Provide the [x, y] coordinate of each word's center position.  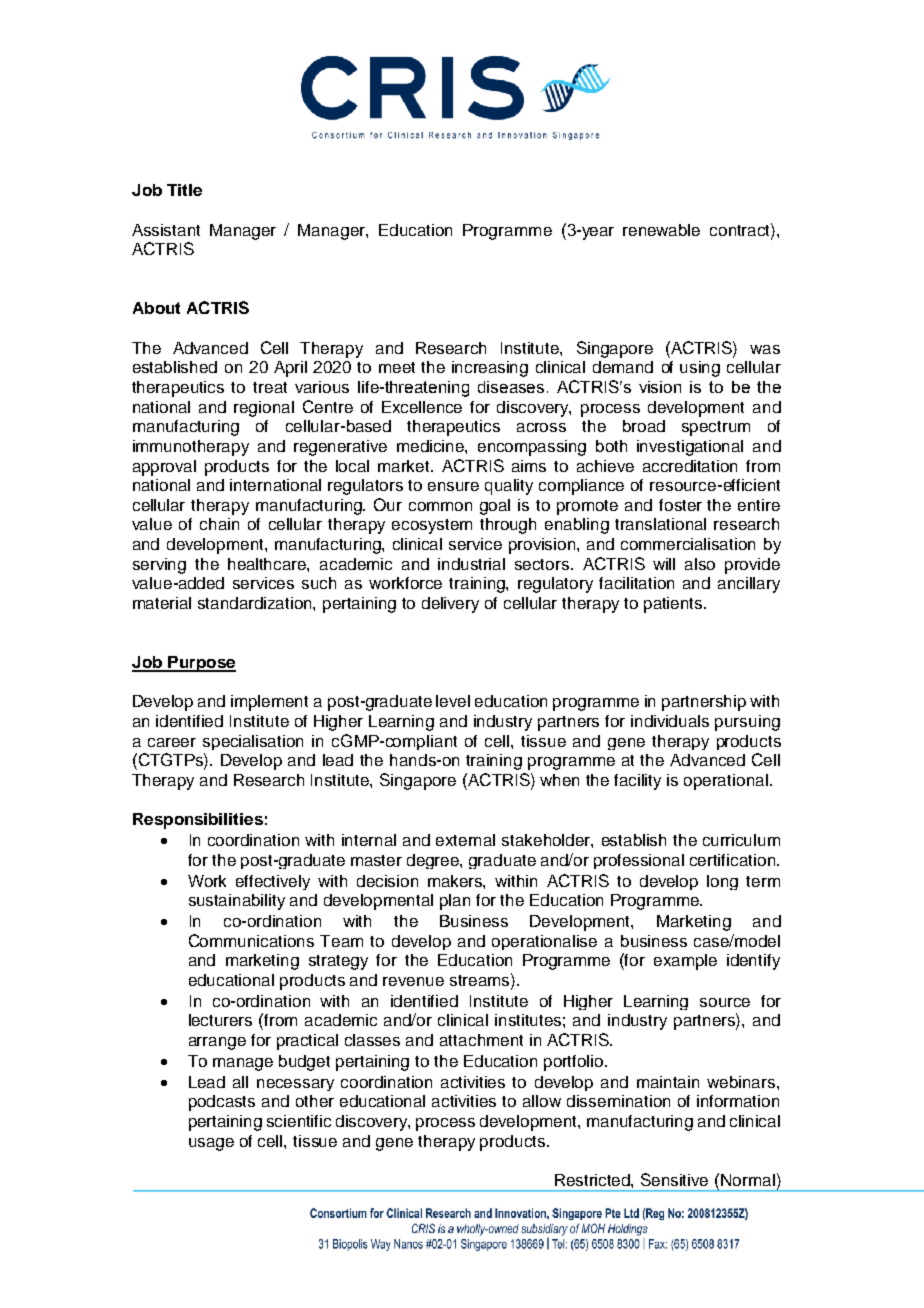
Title [184, 190]
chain [219, 524]
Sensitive [674, 1179]
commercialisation [688, 544]
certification [732, 860]
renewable [661, 230]
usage [211, 1144]
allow [542, 1101]
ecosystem [432, 526]
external [465, 840]
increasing [490, 369]
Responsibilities [198, 821]
